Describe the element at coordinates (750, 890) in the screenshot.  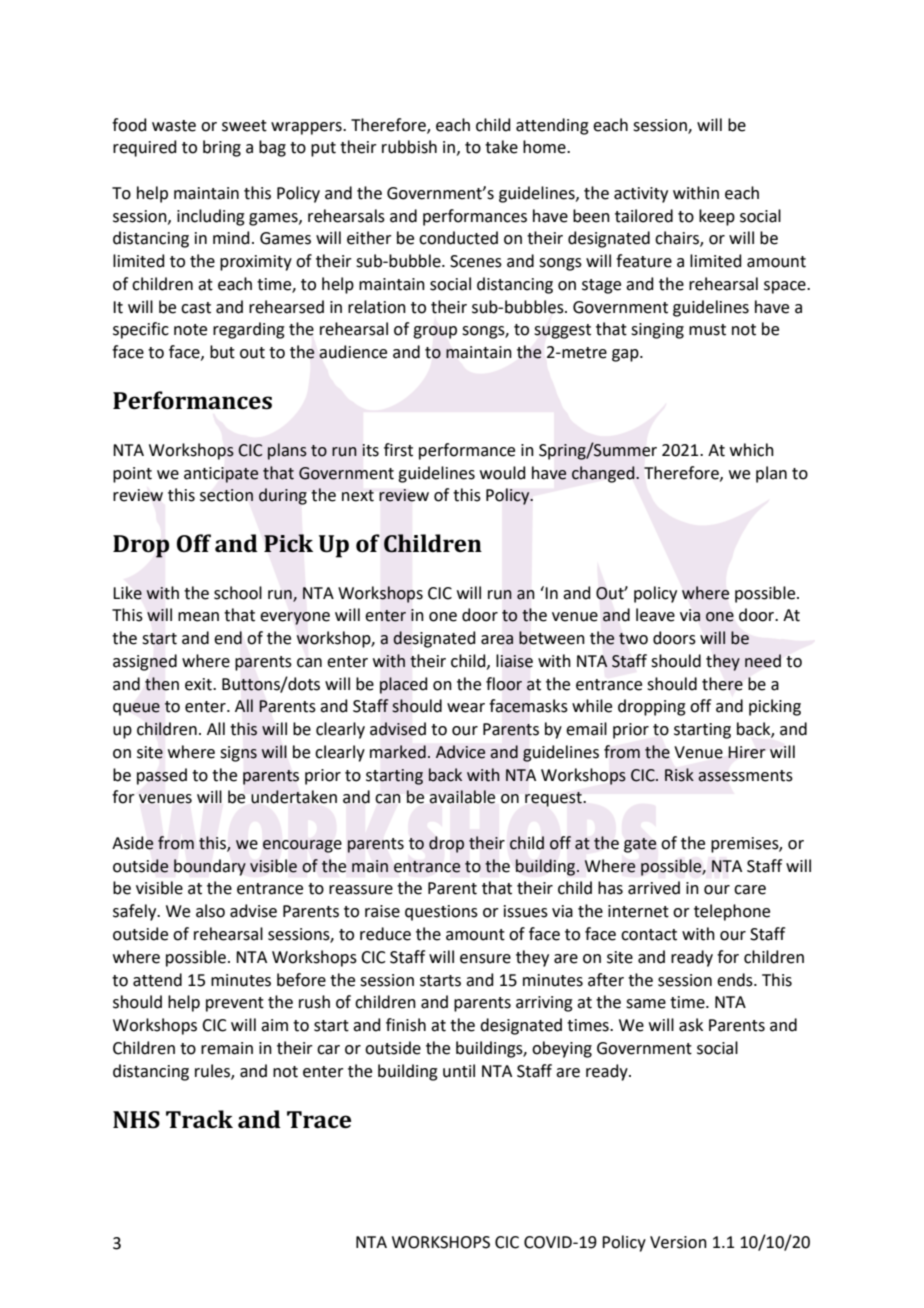
I see `care` at that location.
